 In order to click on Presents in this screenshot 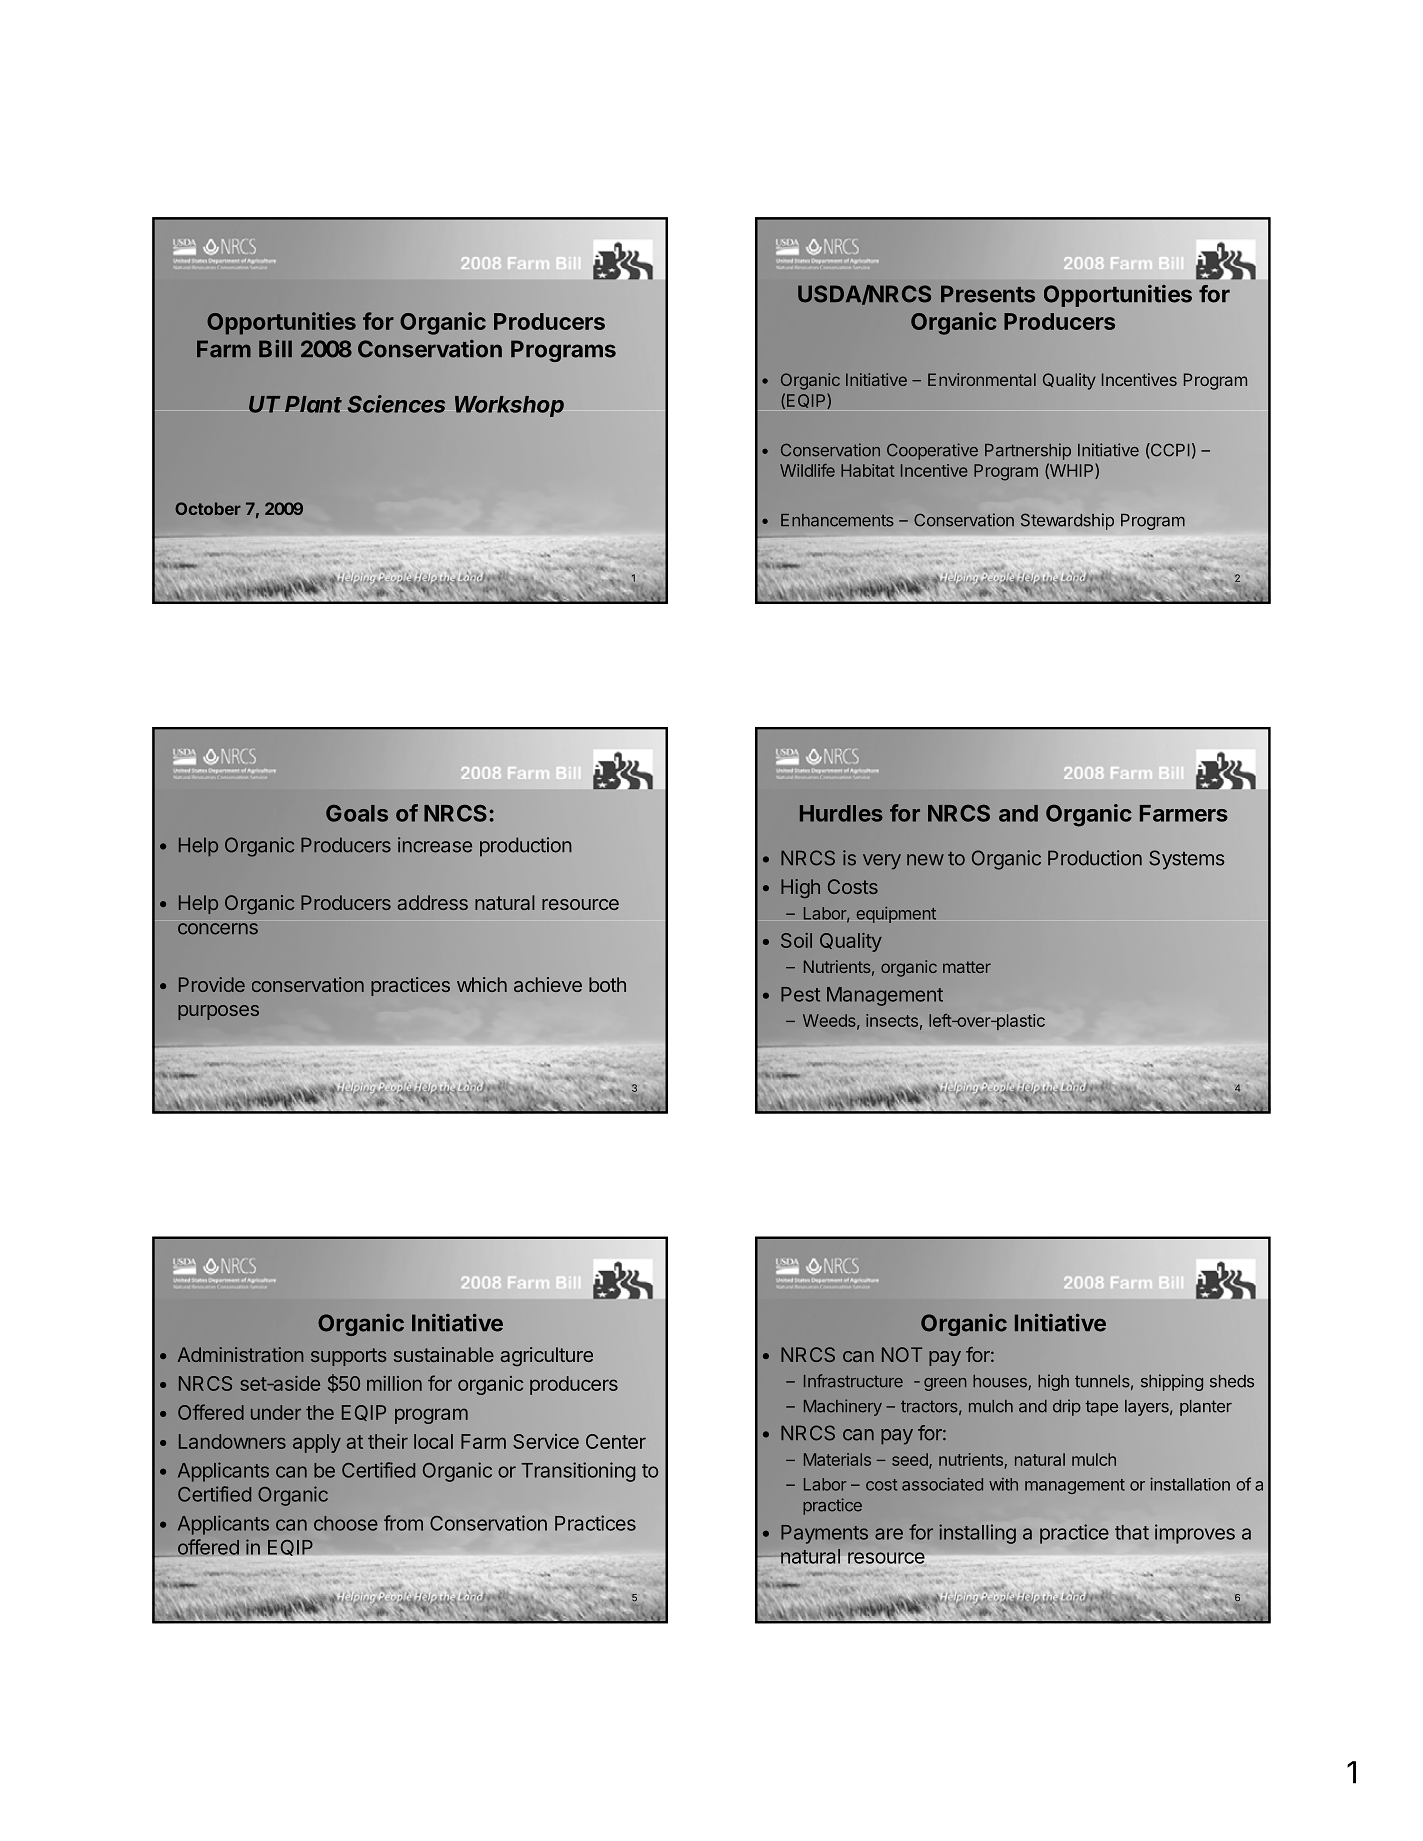, I will do `click(988, 294)`.
